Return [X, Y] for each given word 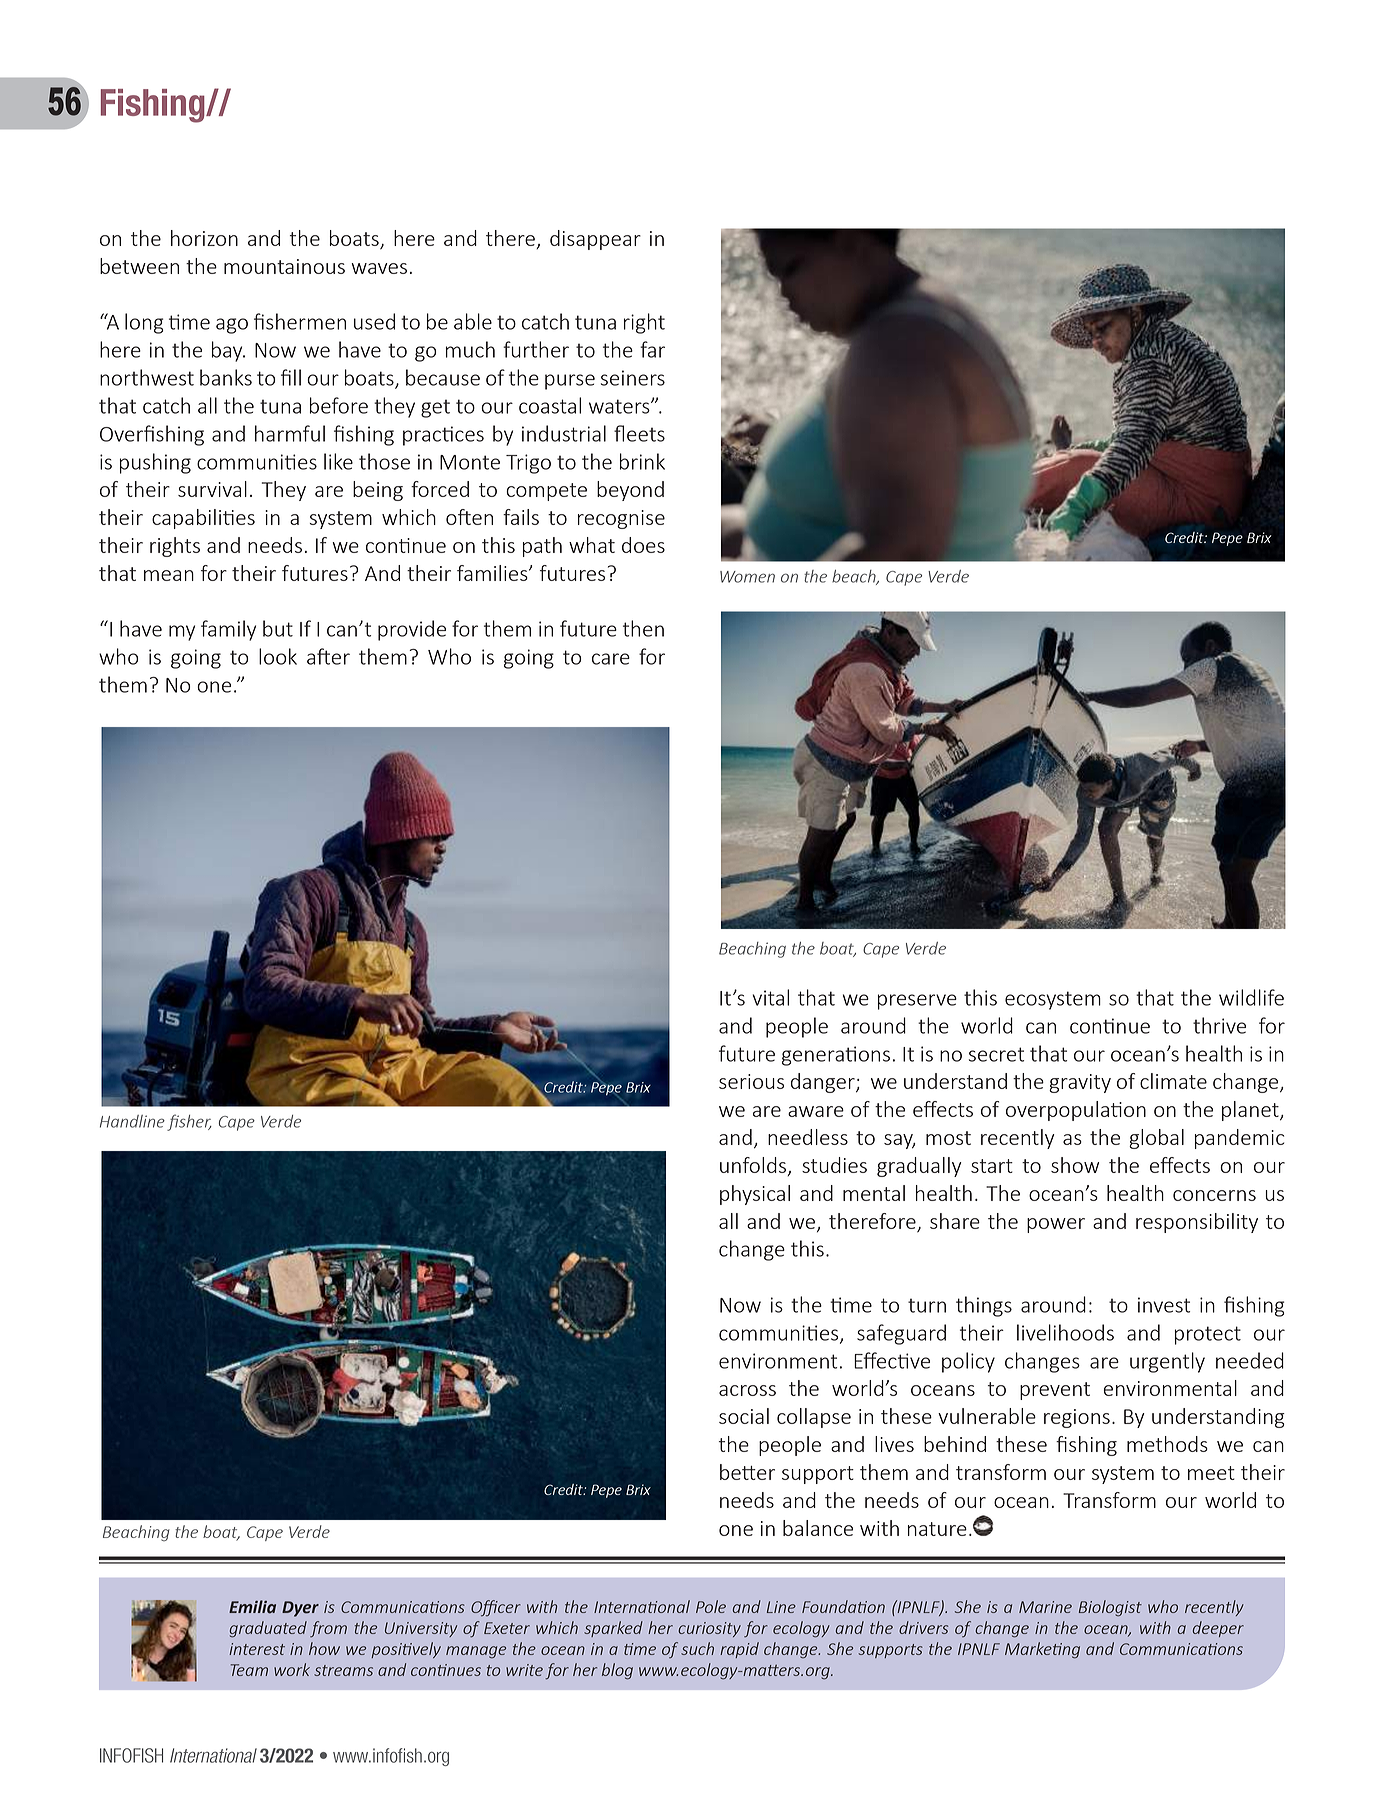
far [652, 349]
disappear [595, 240]
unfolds [754, 1166]
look [278, 656]
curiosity [709, 1629]
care [611, 659]
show [1075, 1165]
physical [755, 1195]
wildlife [1251, 997]
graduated [268, 1629]
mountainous [284, 266]
